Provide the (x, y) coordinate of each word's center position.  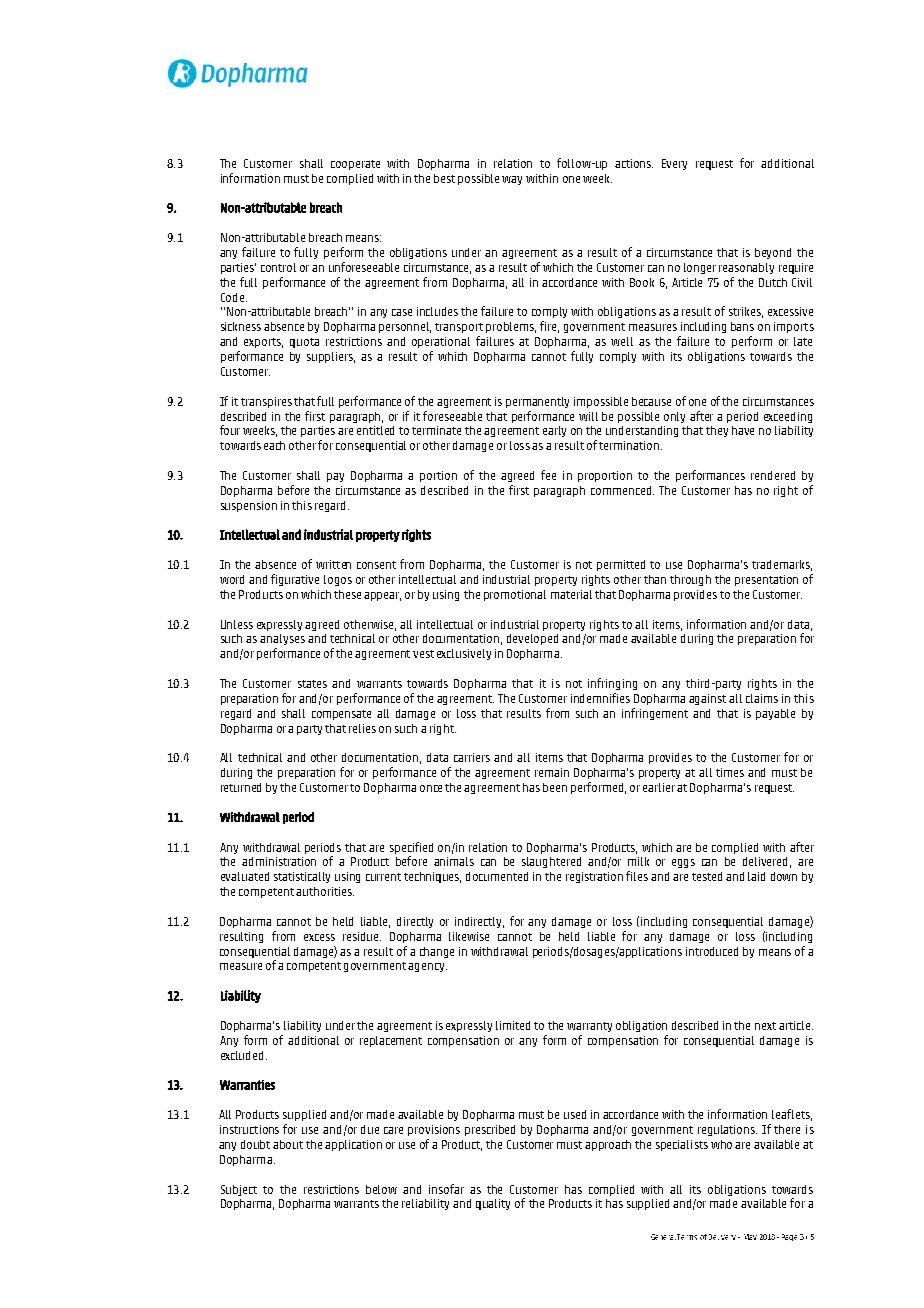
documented (497, 876)
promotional (515, 595)
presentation (766, 580)
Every (674, 164)
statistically (302, 877)
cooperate (355, 165)
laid (756, 876)
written (333, 564)
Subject (239, 1190)
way (512, 180)
